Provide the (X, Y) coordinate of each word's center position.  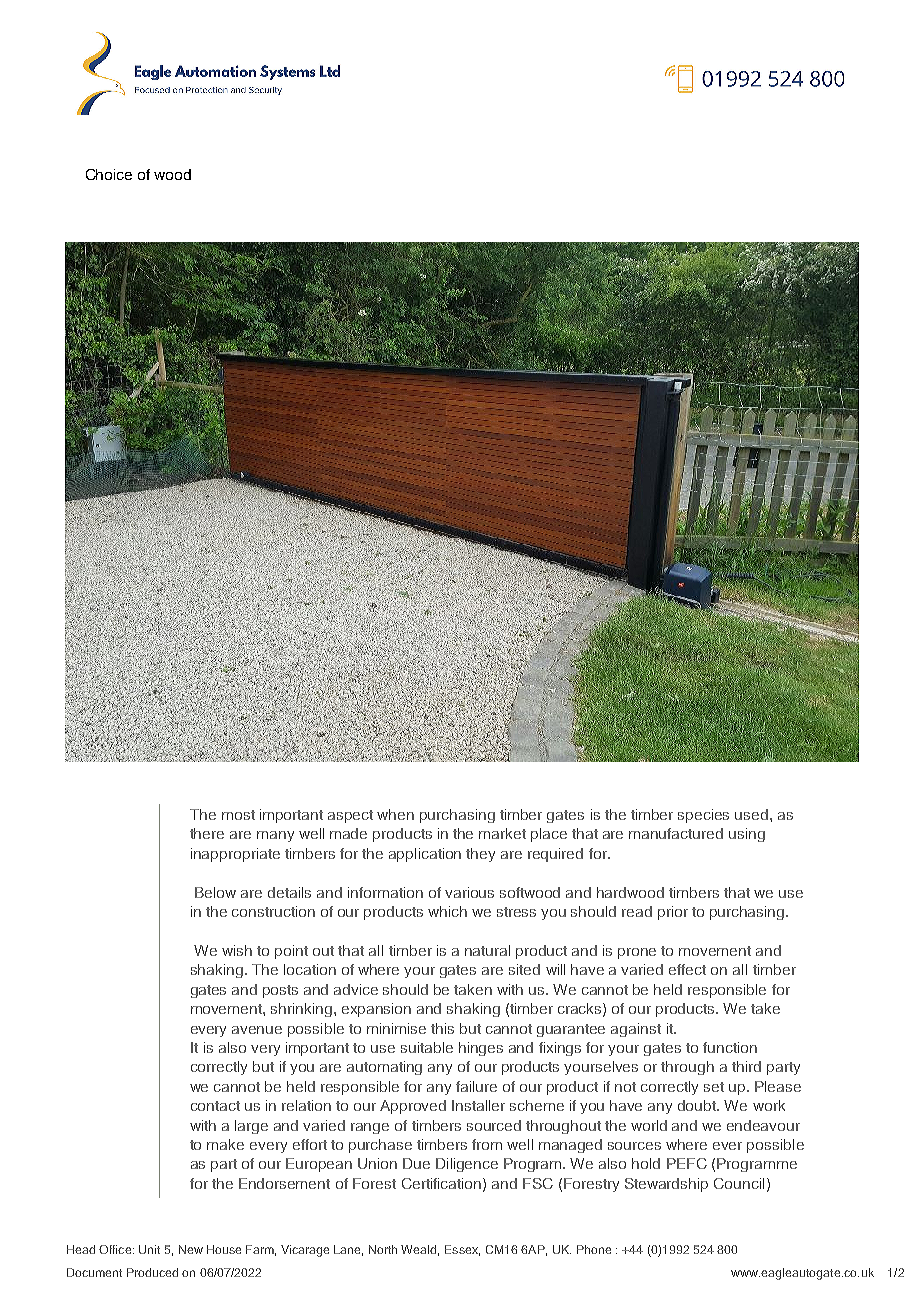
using (747, 835)
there (207, 833)
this (442, 1028)
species (703, 816)
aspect (350, 816)
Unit (149, 1249)
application (425, 855)
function (730, 1047)
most (238, 815)
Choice (109, 174)
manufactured (676, 833)
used (753, 814)
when (395, 814)
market (502, 833)
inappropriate (235, 855)
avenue (257, 1030)
